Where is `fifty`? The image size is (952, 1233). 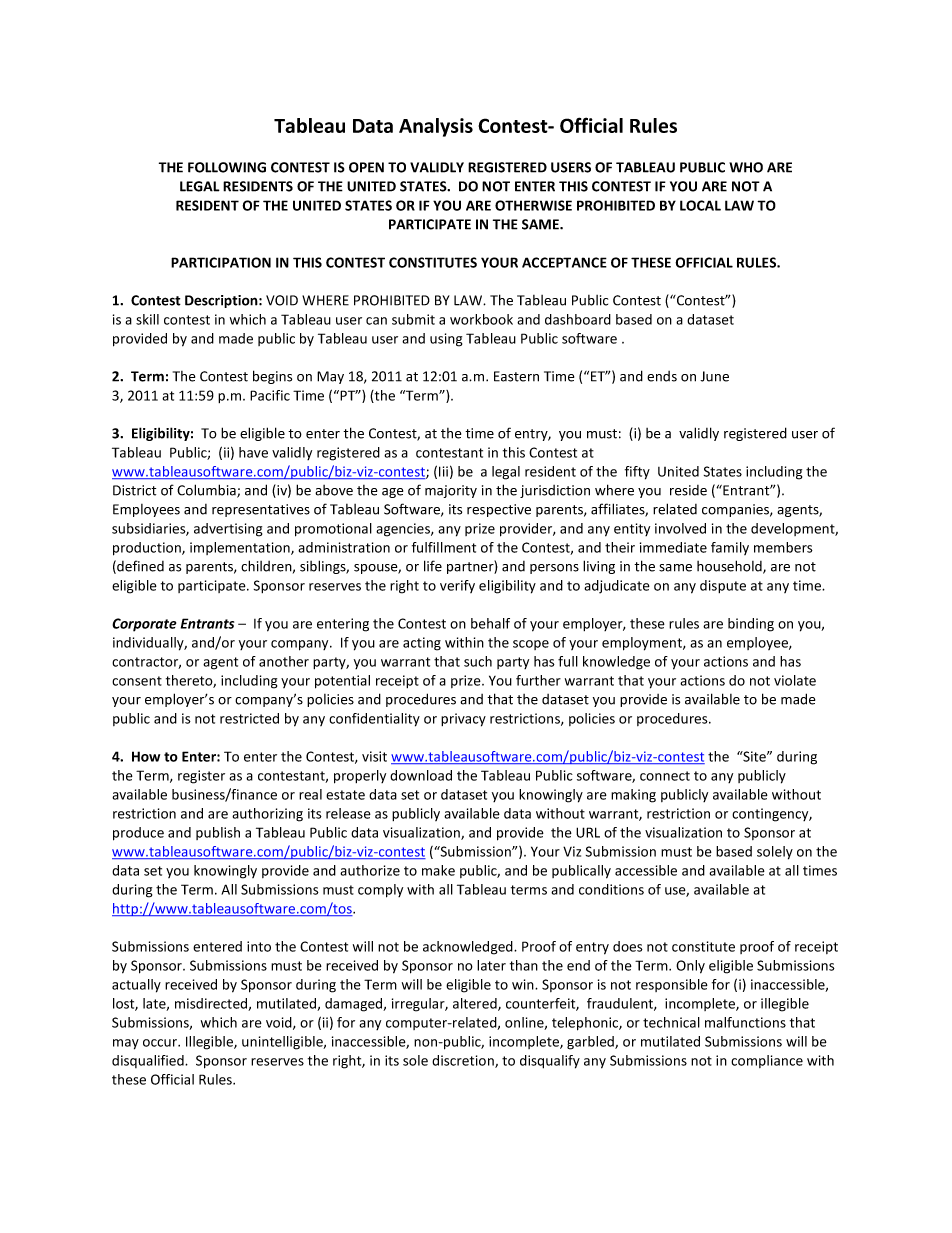
fifty is located at coordinates (637, 473).
